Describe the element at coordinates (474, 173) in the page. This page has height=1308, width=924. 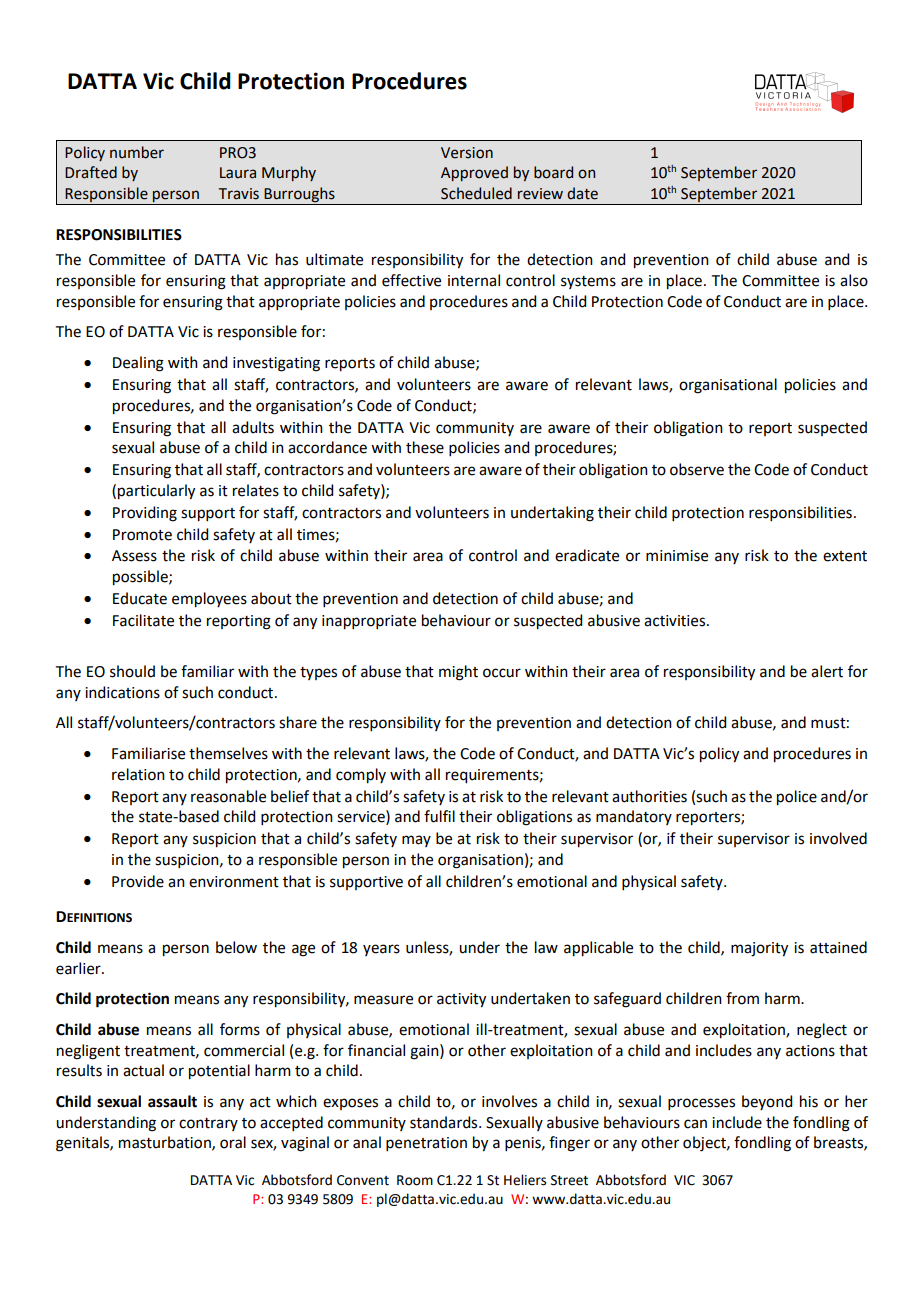
I see `Approved` at that location.
